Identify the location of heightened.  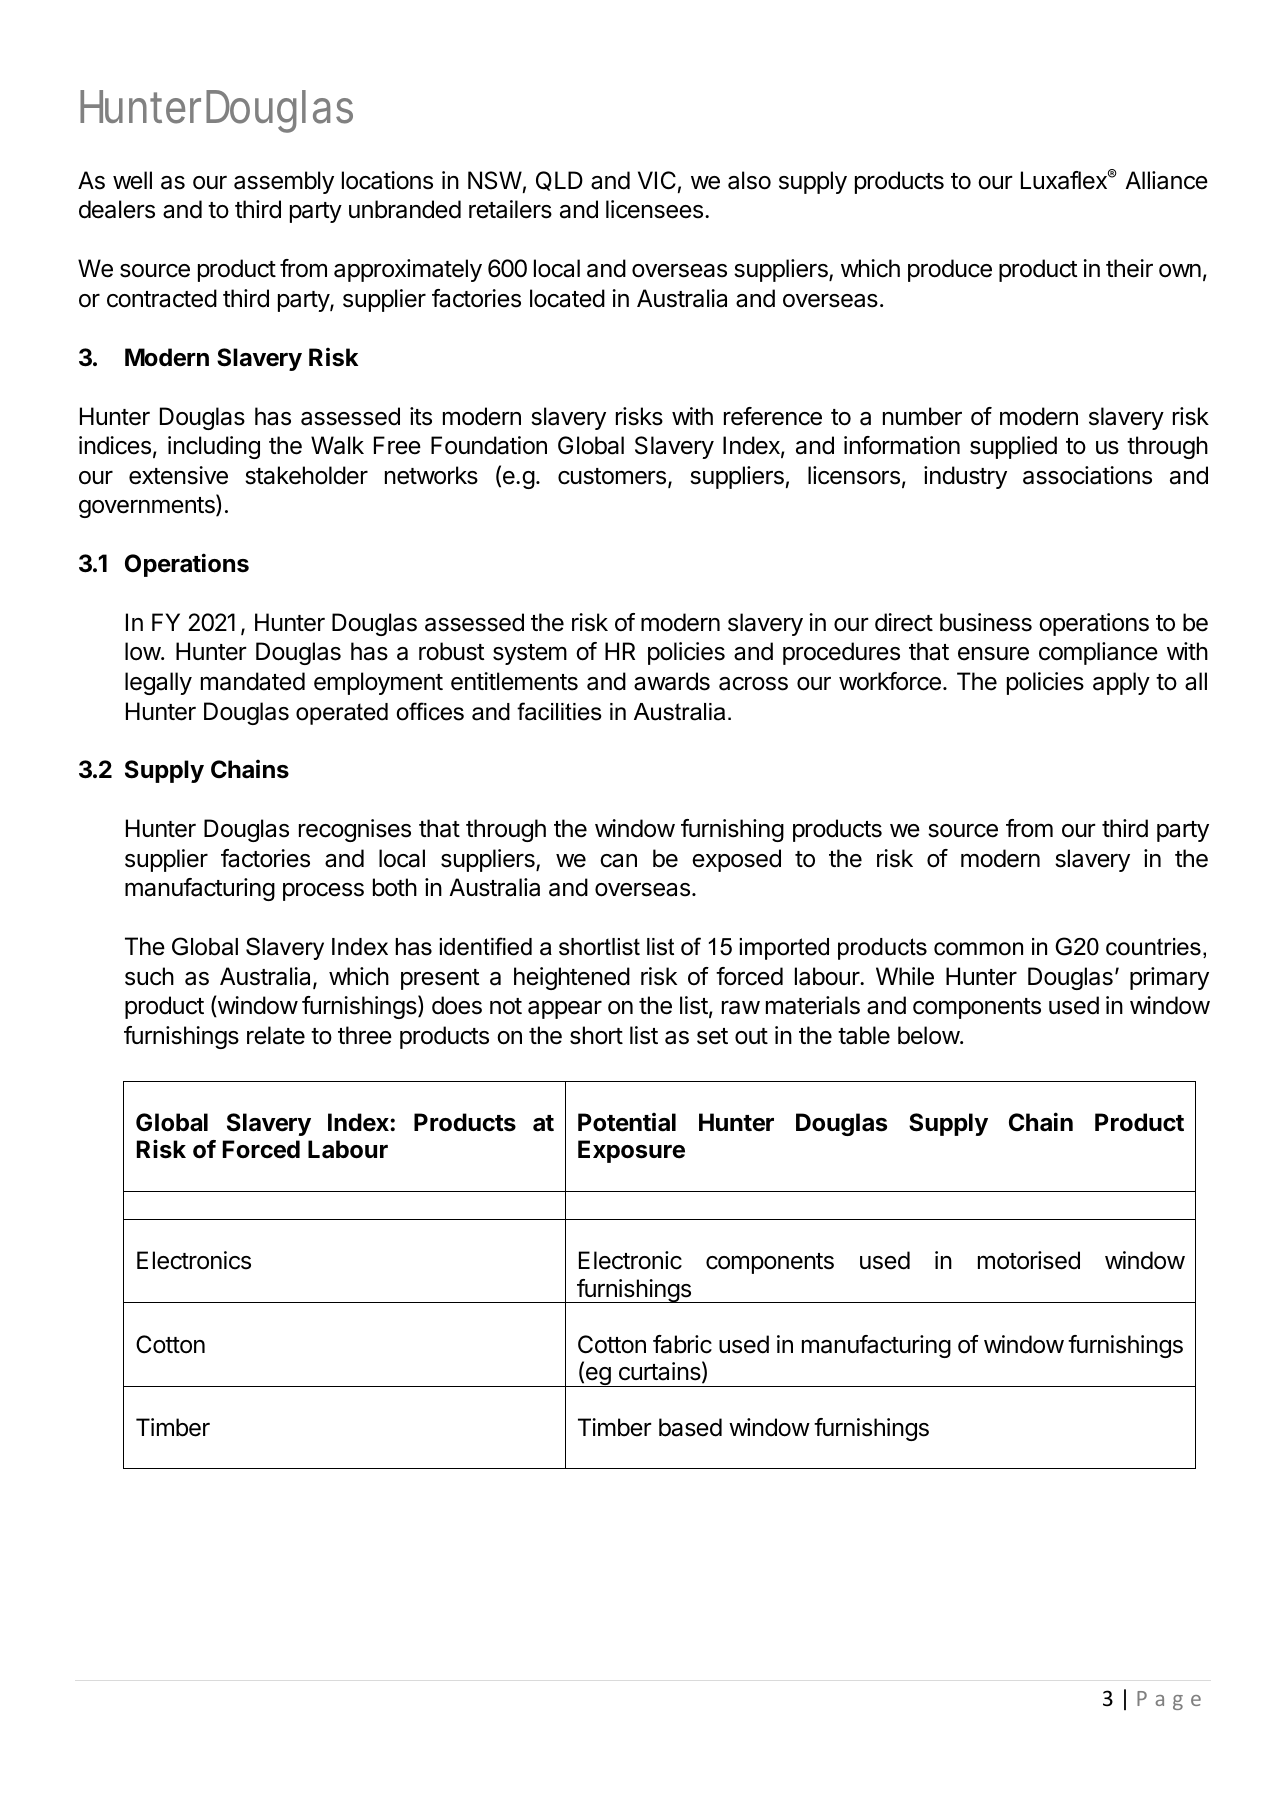
(572, 978).
